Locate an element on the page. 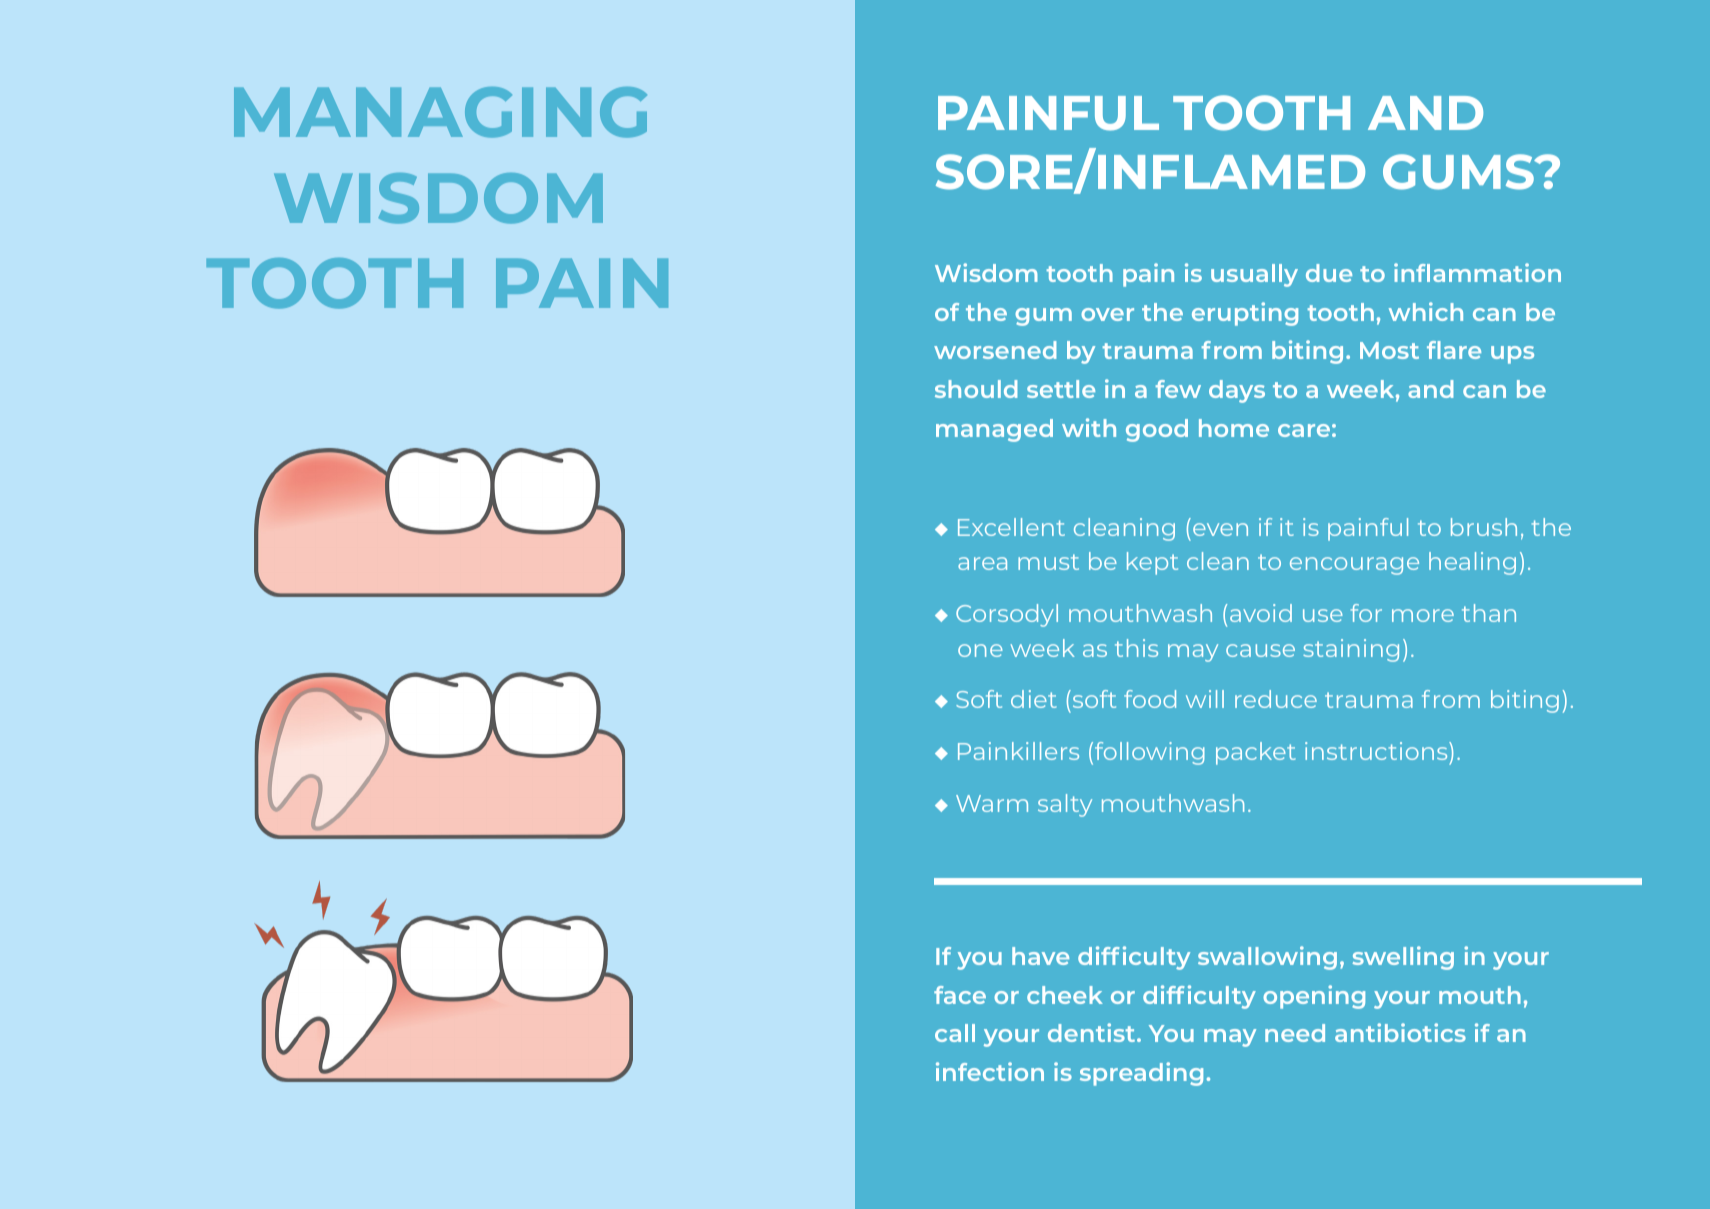 The width and height of the document is (1710, 1209). for is located at coordinates (1366, 613).
